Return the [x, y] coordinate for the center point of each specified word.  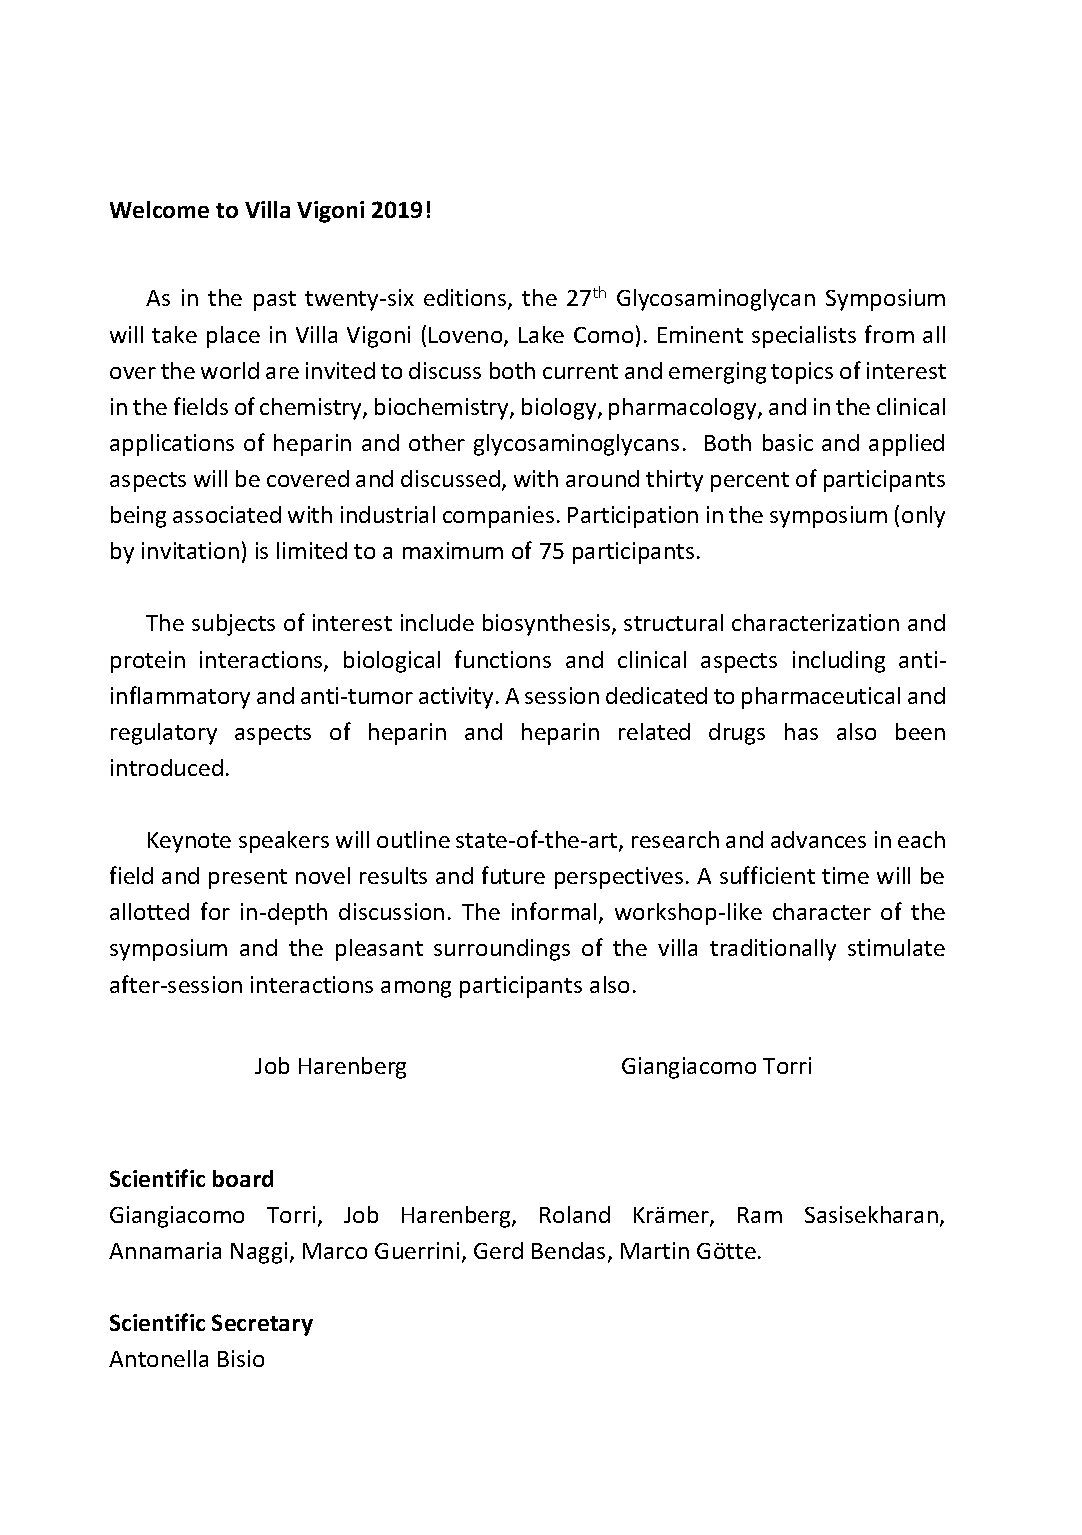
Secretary [262, 1325]
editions [466, 299]
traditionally [773, 950]
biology [560, 409]
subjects [233, 625]
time [845, 875]
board [243, 1178]
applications [172, 445]
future [513, 875]
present [248, 879]
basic [788, 442]
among [416, 989]
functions [503, 659]
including [839, 662]
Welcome [159, 209]
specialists [804, 337]
